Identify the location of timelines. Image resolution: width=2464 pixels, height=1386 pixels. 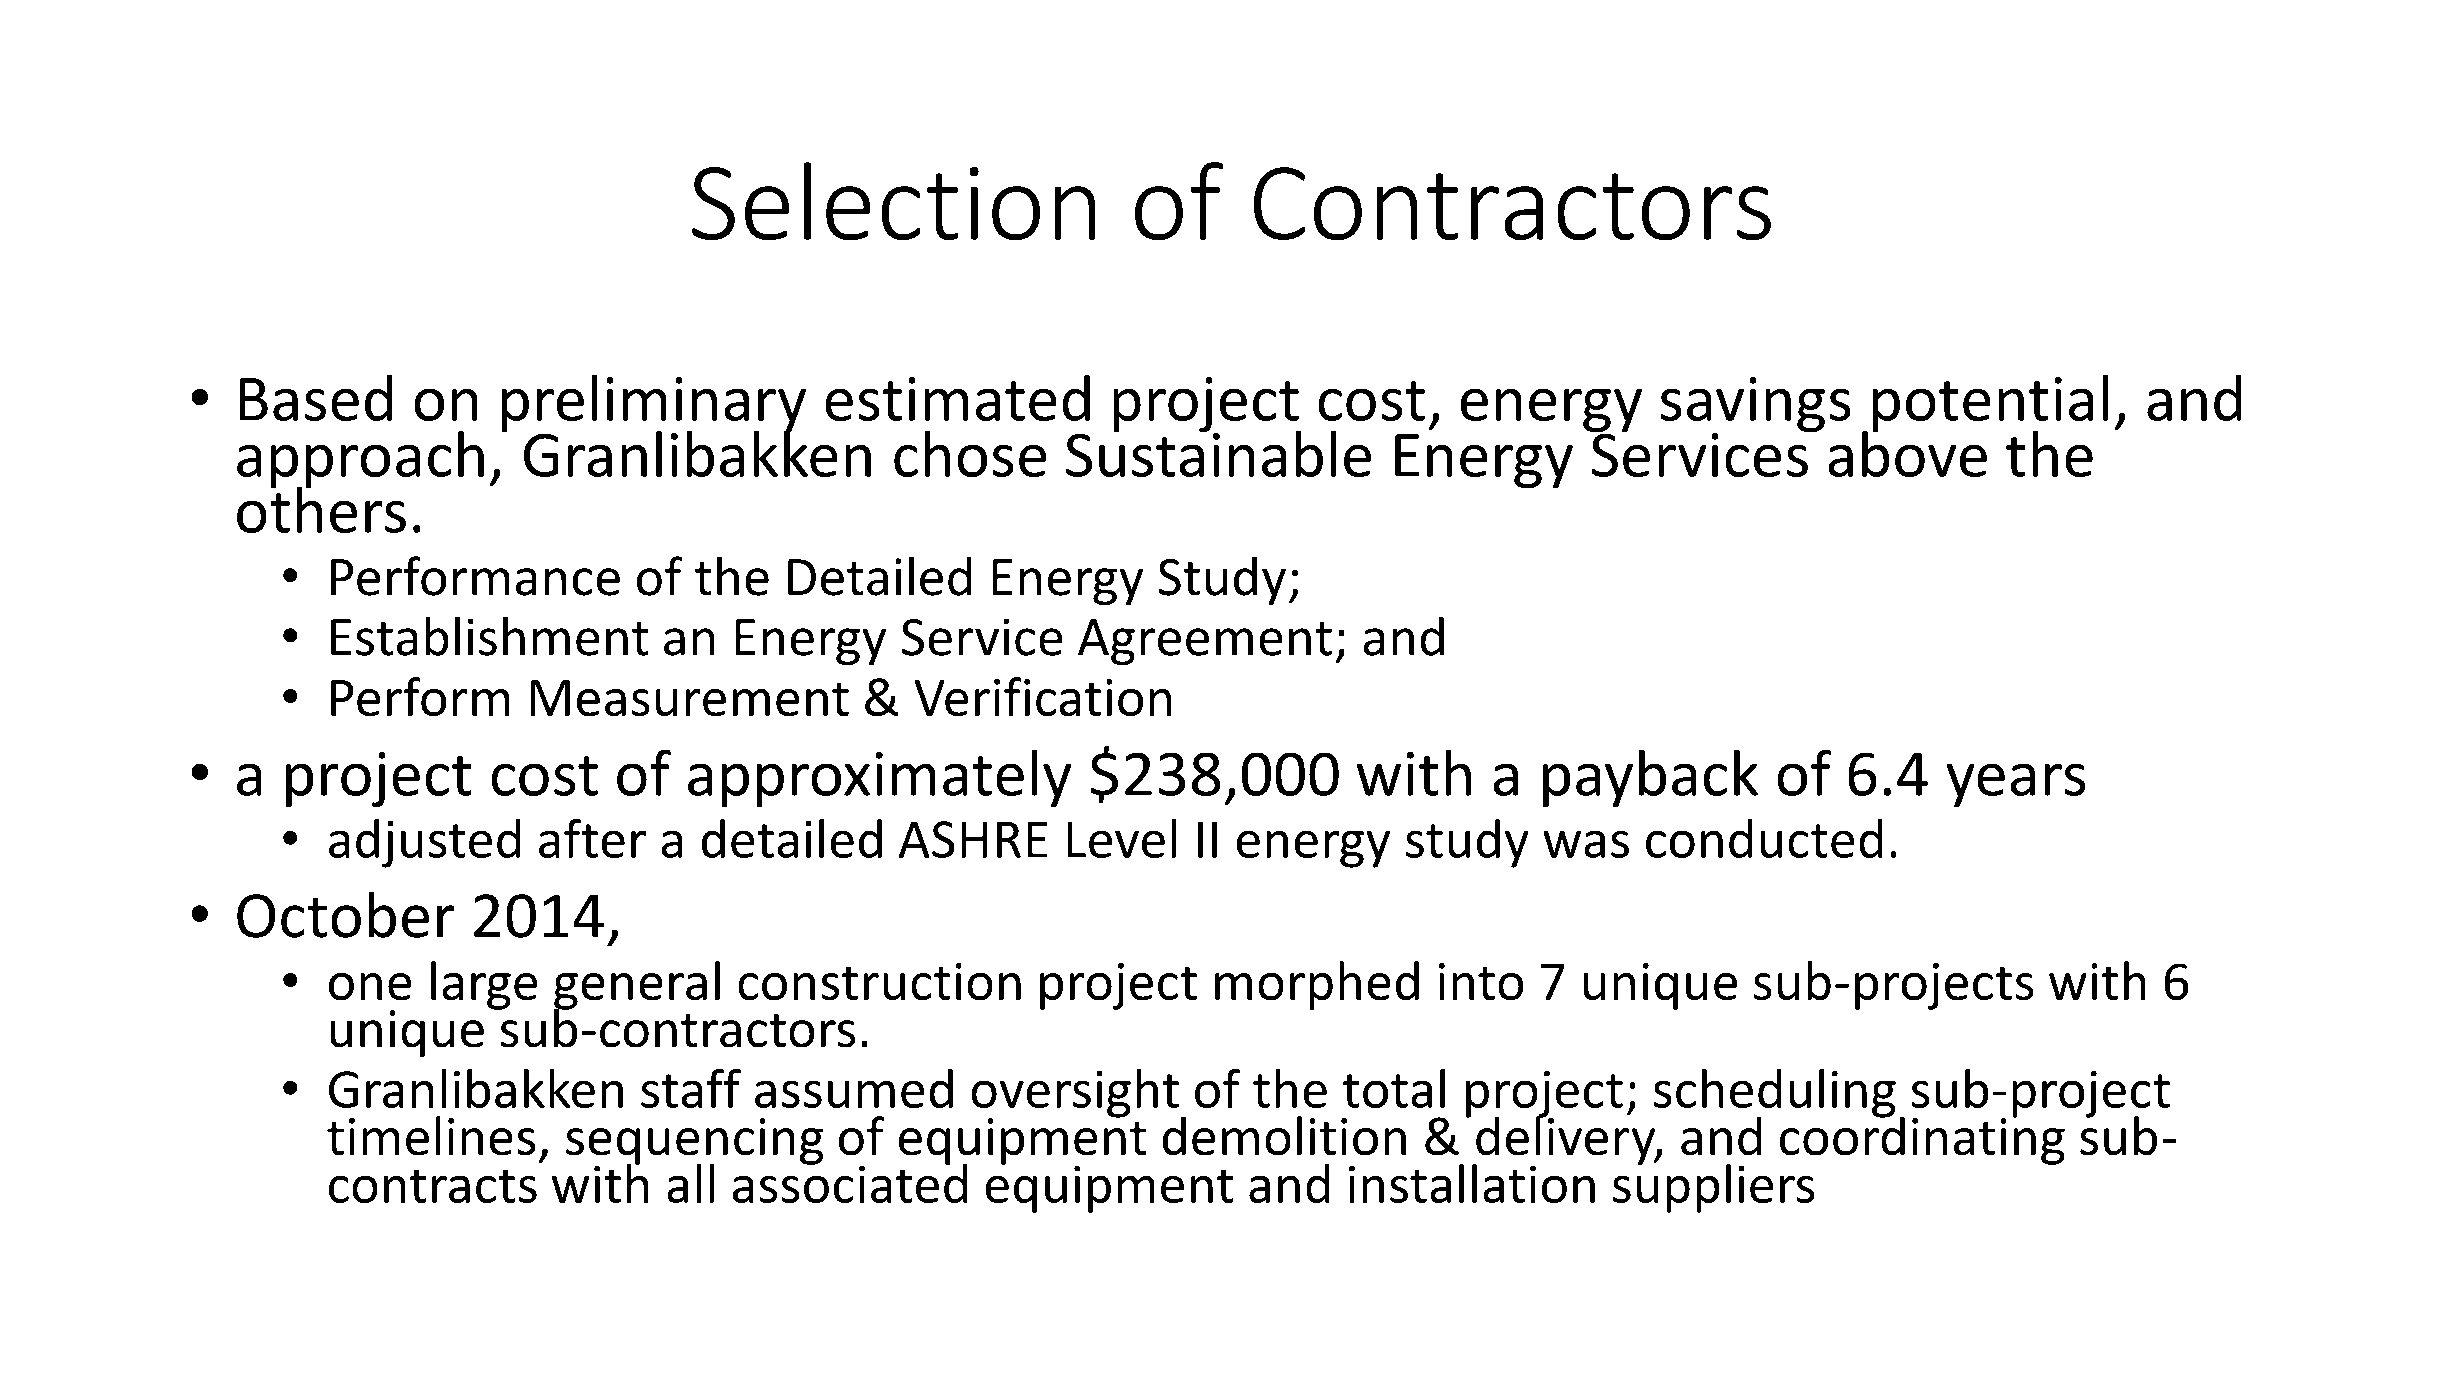
(431, 1135).
